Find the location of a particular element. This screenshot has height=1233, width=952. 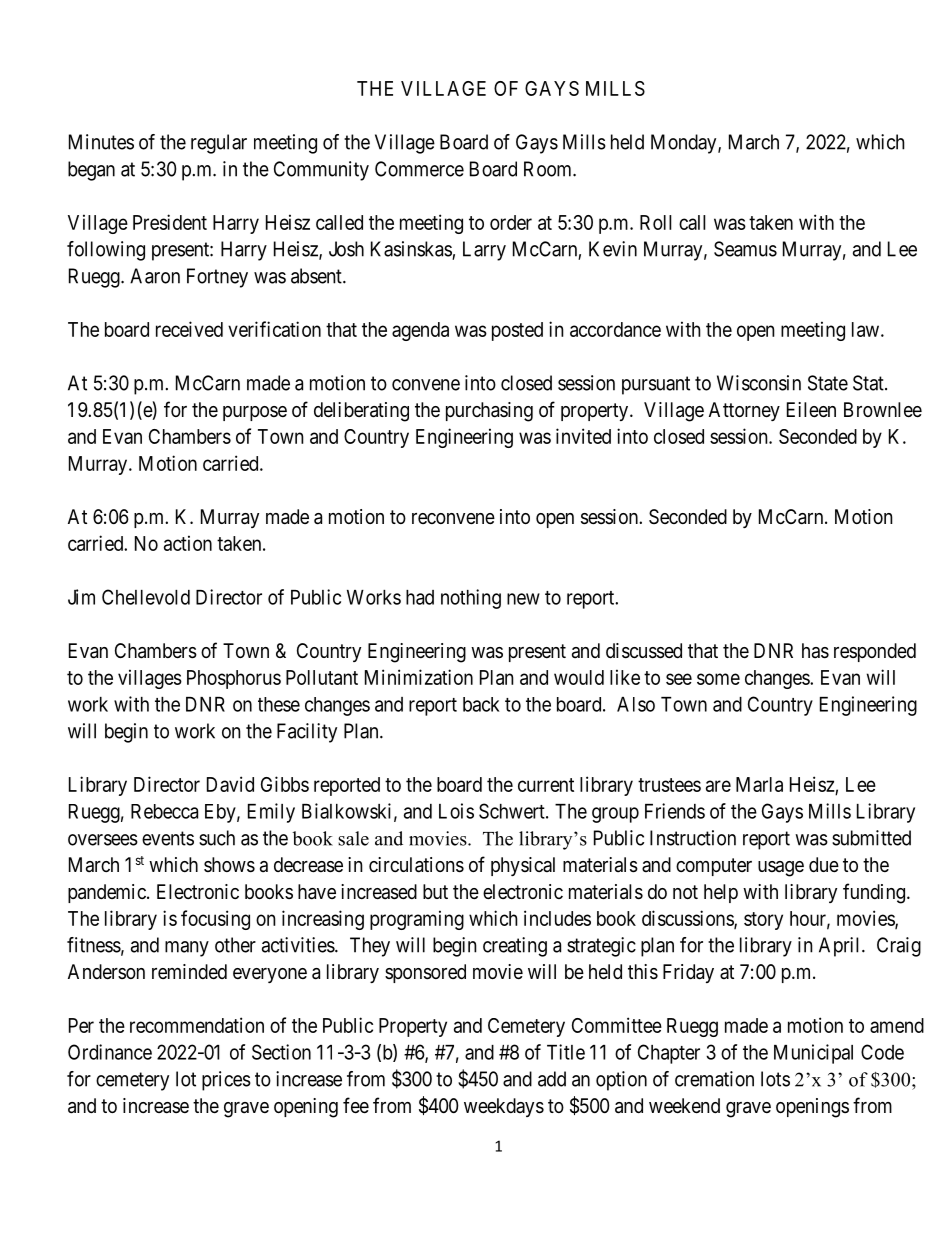

Room is located at coordinates (549, 169).
